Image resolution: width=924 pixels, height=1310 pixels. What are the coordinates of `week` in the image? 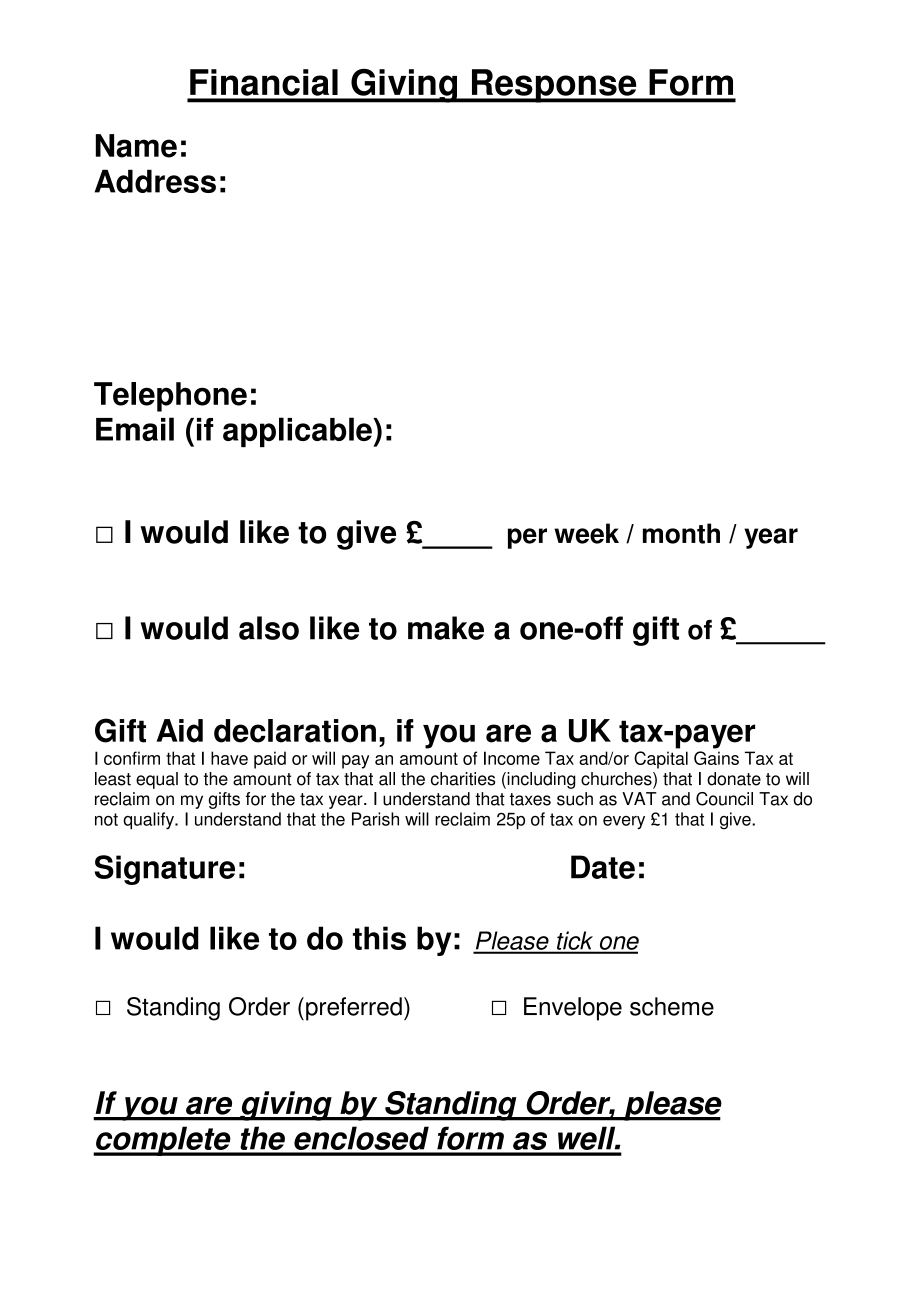 It's located at (586, 533).
